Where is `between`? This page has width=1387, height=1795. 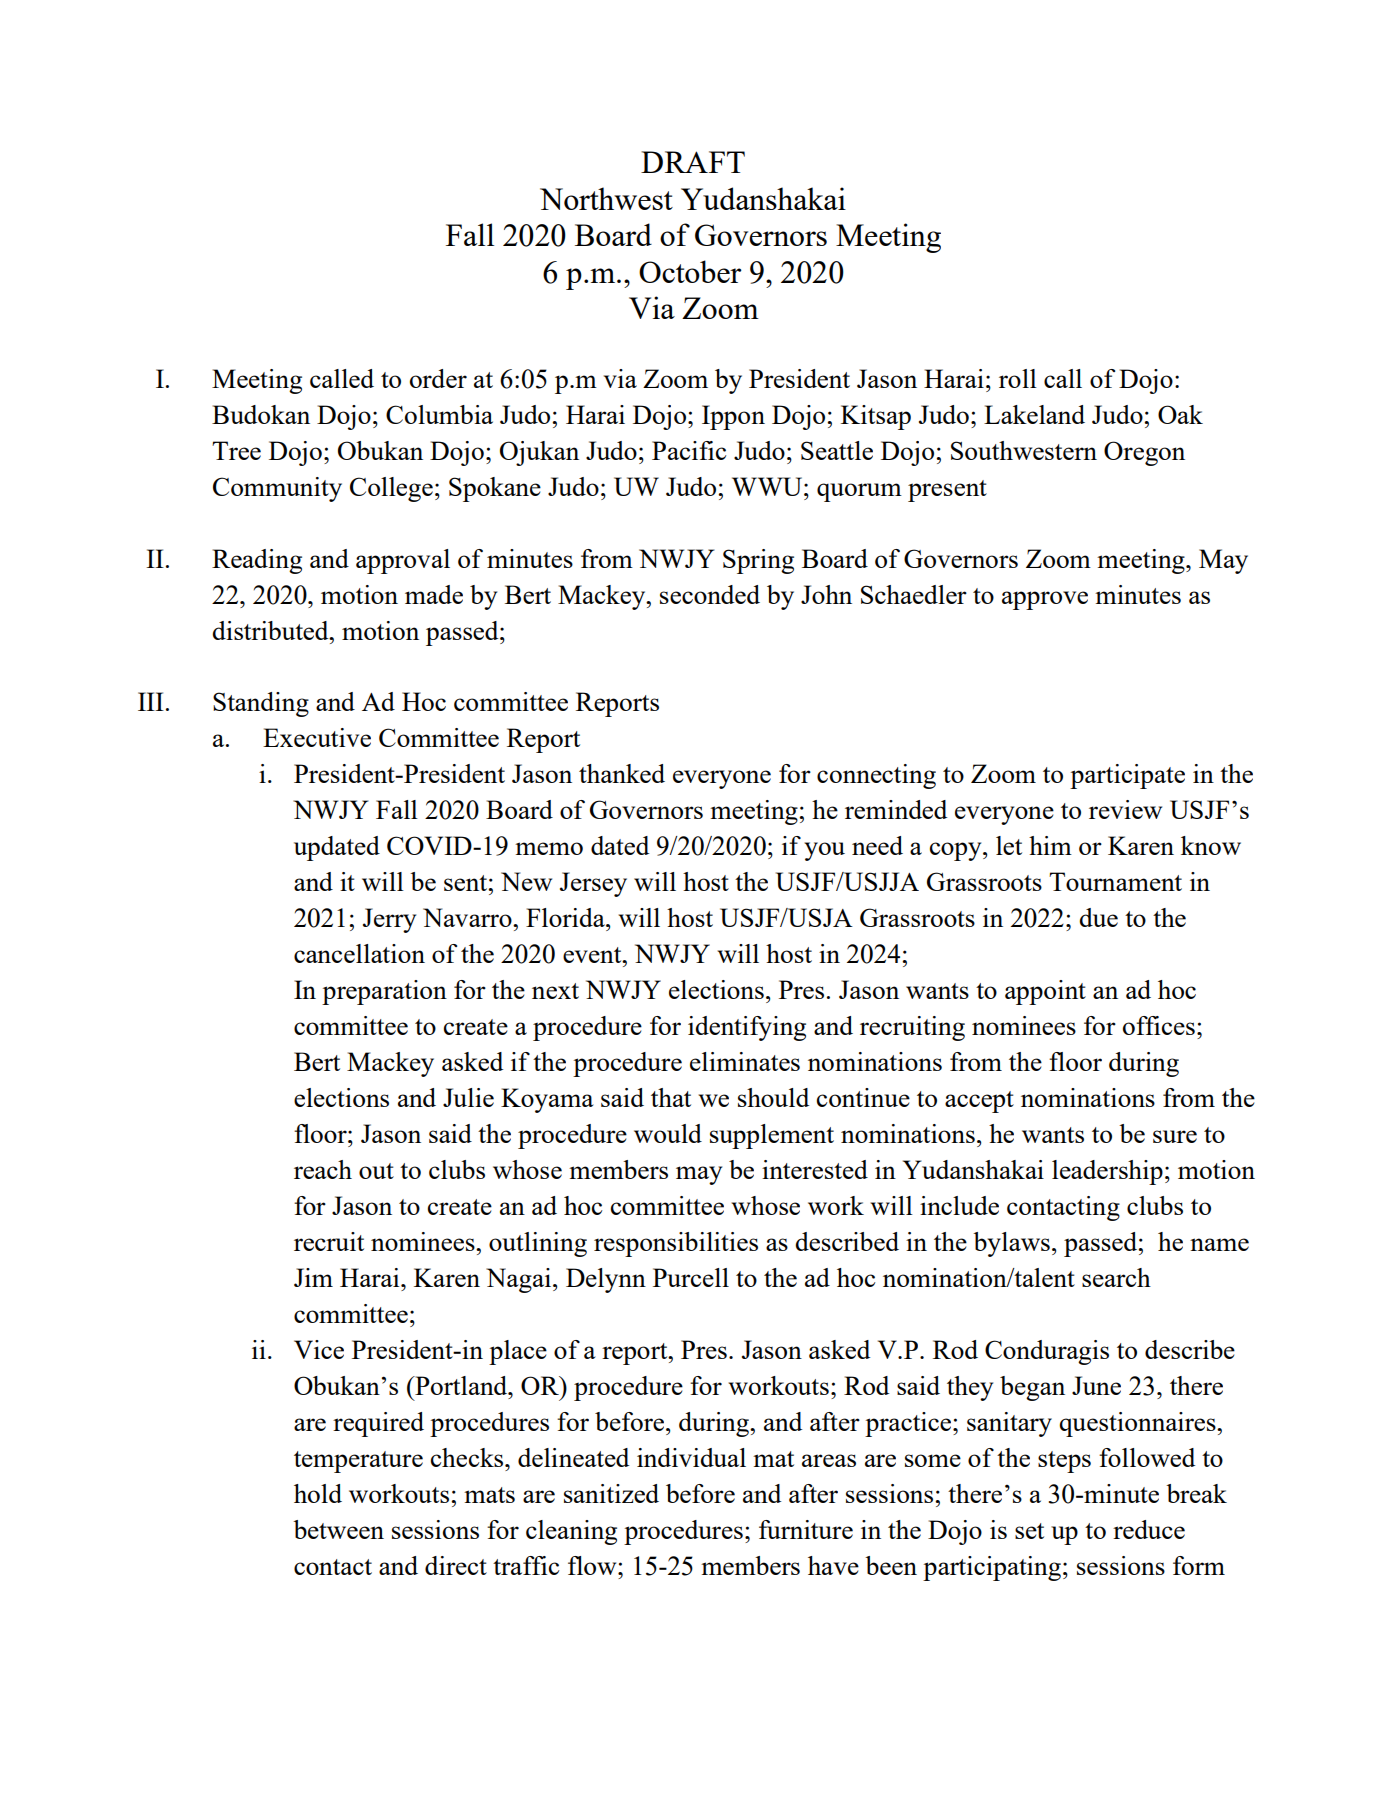 between is located at coordinates (338, 1529).
